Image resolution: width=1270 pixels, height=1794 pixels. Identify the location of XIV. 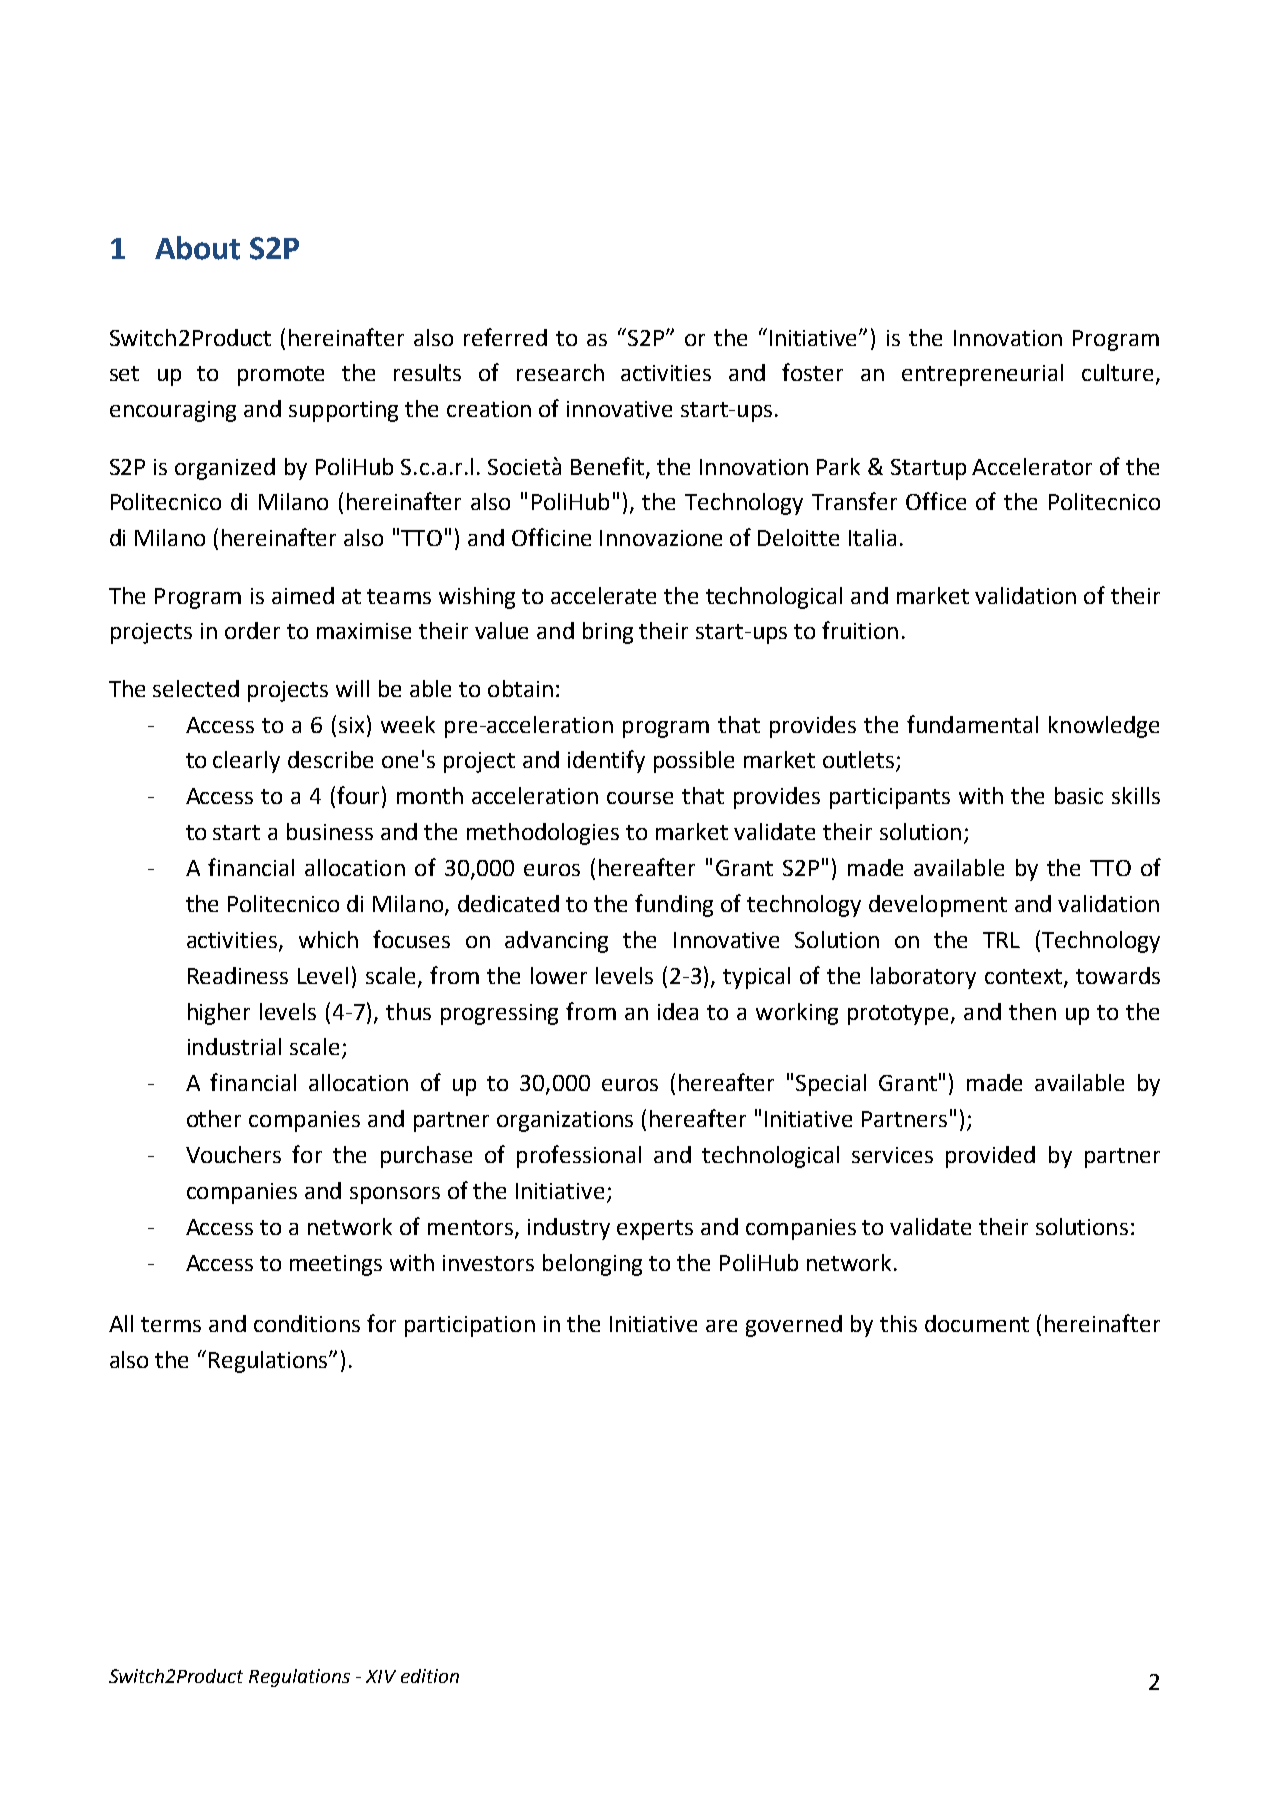
(381, 1676).
